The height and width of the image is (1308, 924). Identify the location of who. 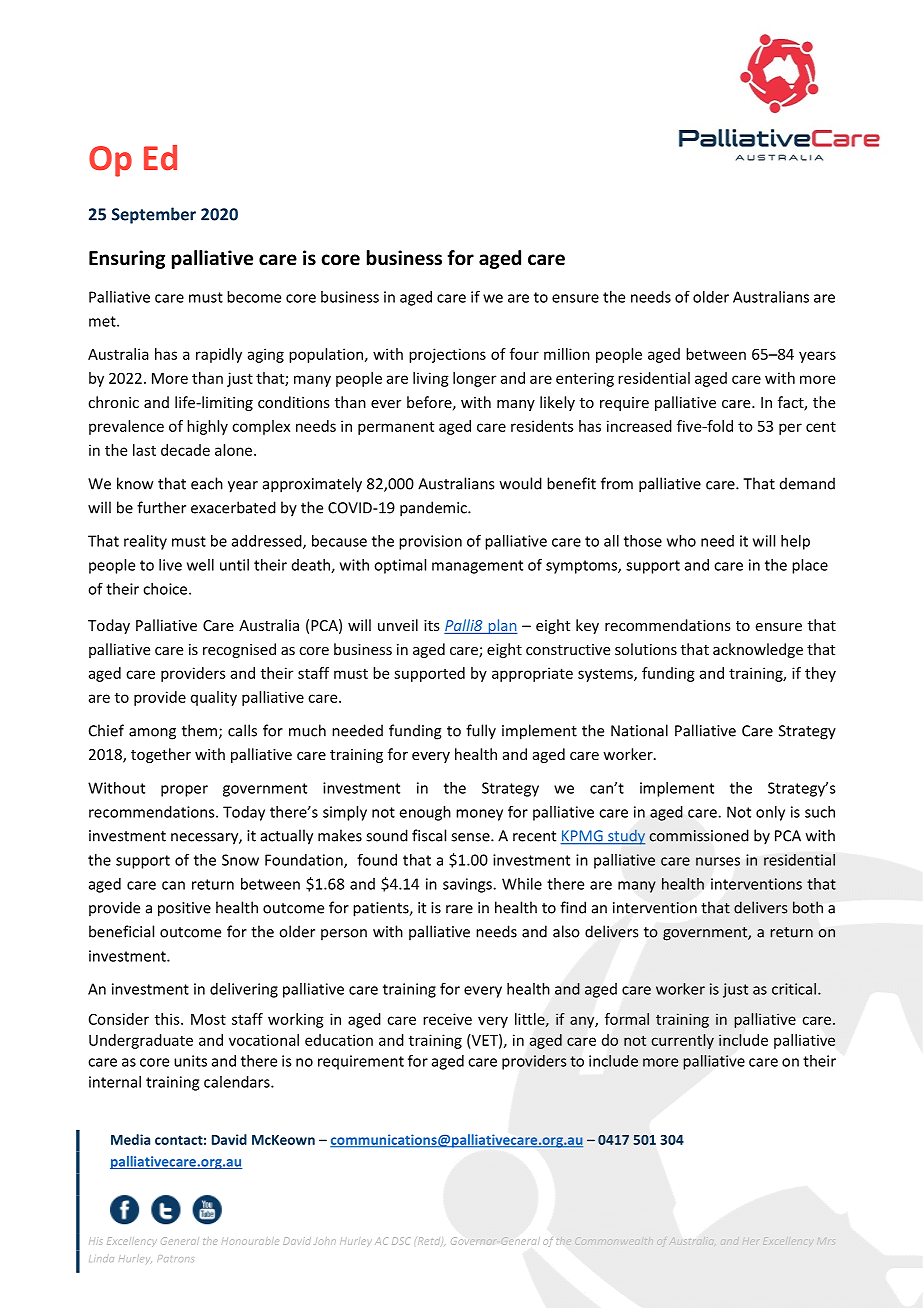
(681, 541).
